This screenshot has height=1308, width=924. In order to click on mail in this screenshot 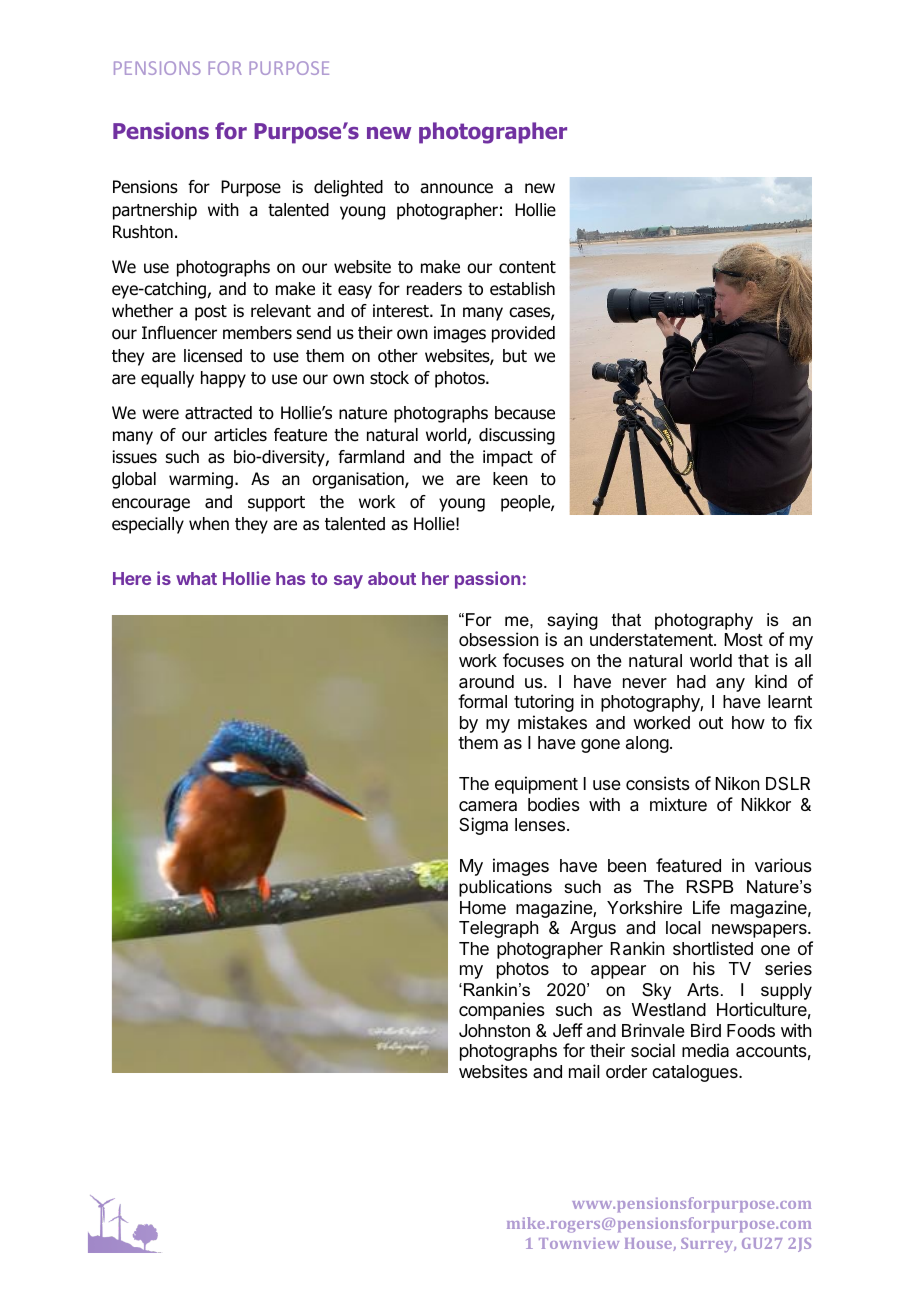, I will do `click(584, 1071)`.
